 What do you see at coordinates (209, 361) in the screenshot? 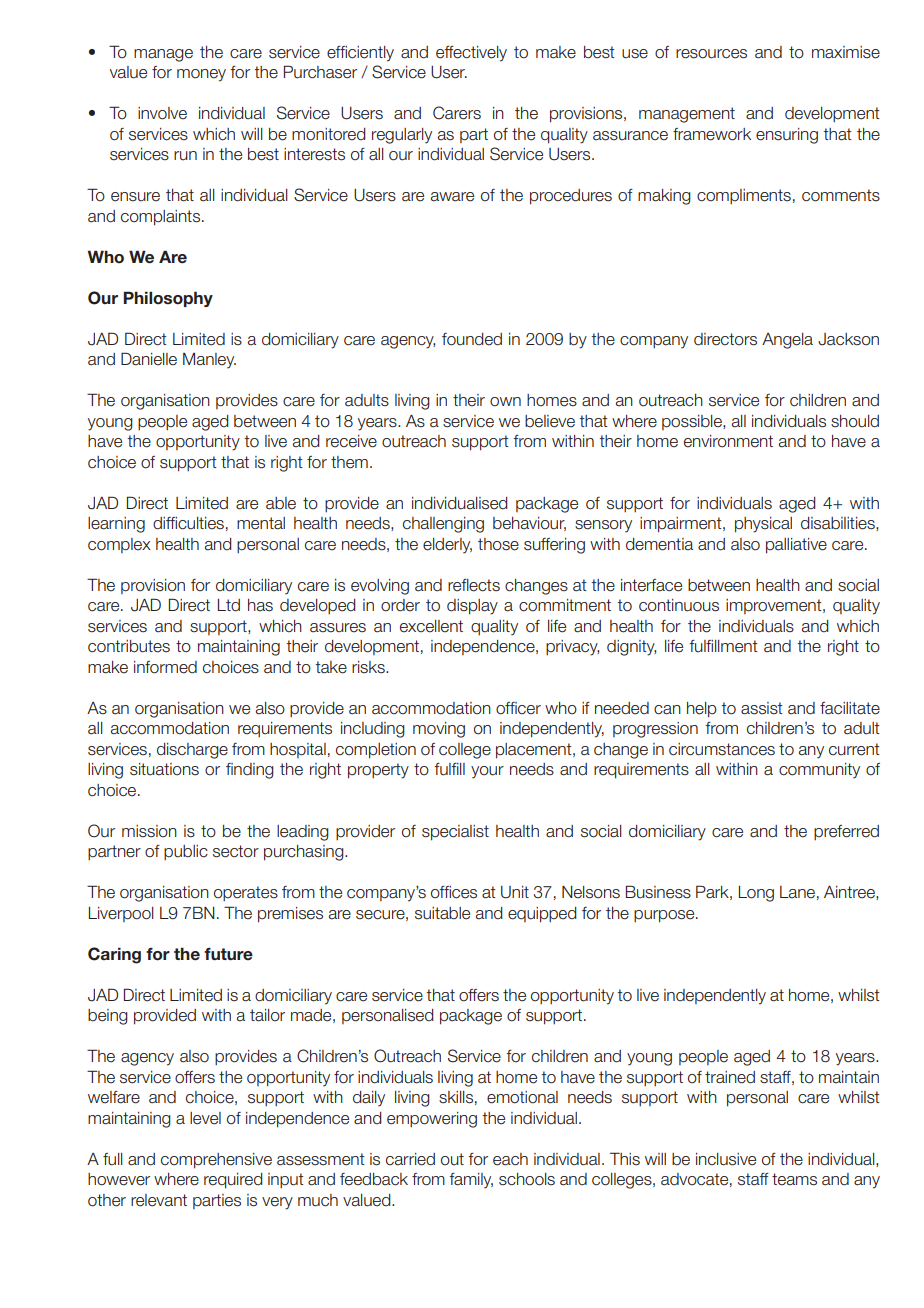
I see `Manley` at bounding box center [209, 361].
